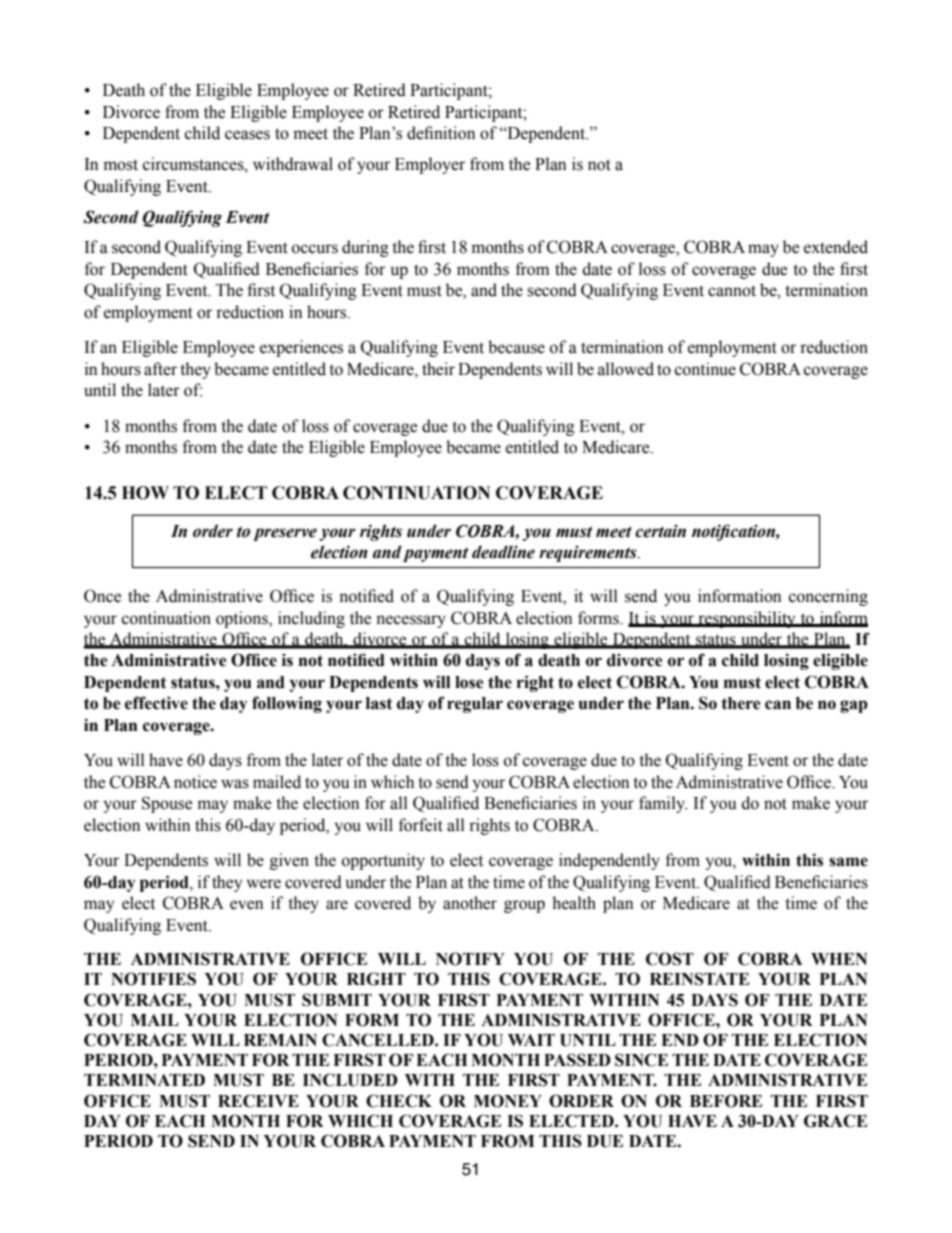 The height and width of the screenshot is (1233, 952). Describe the element at coordinates (411, 621) in the screenshot. I see `necessary` at that location.
